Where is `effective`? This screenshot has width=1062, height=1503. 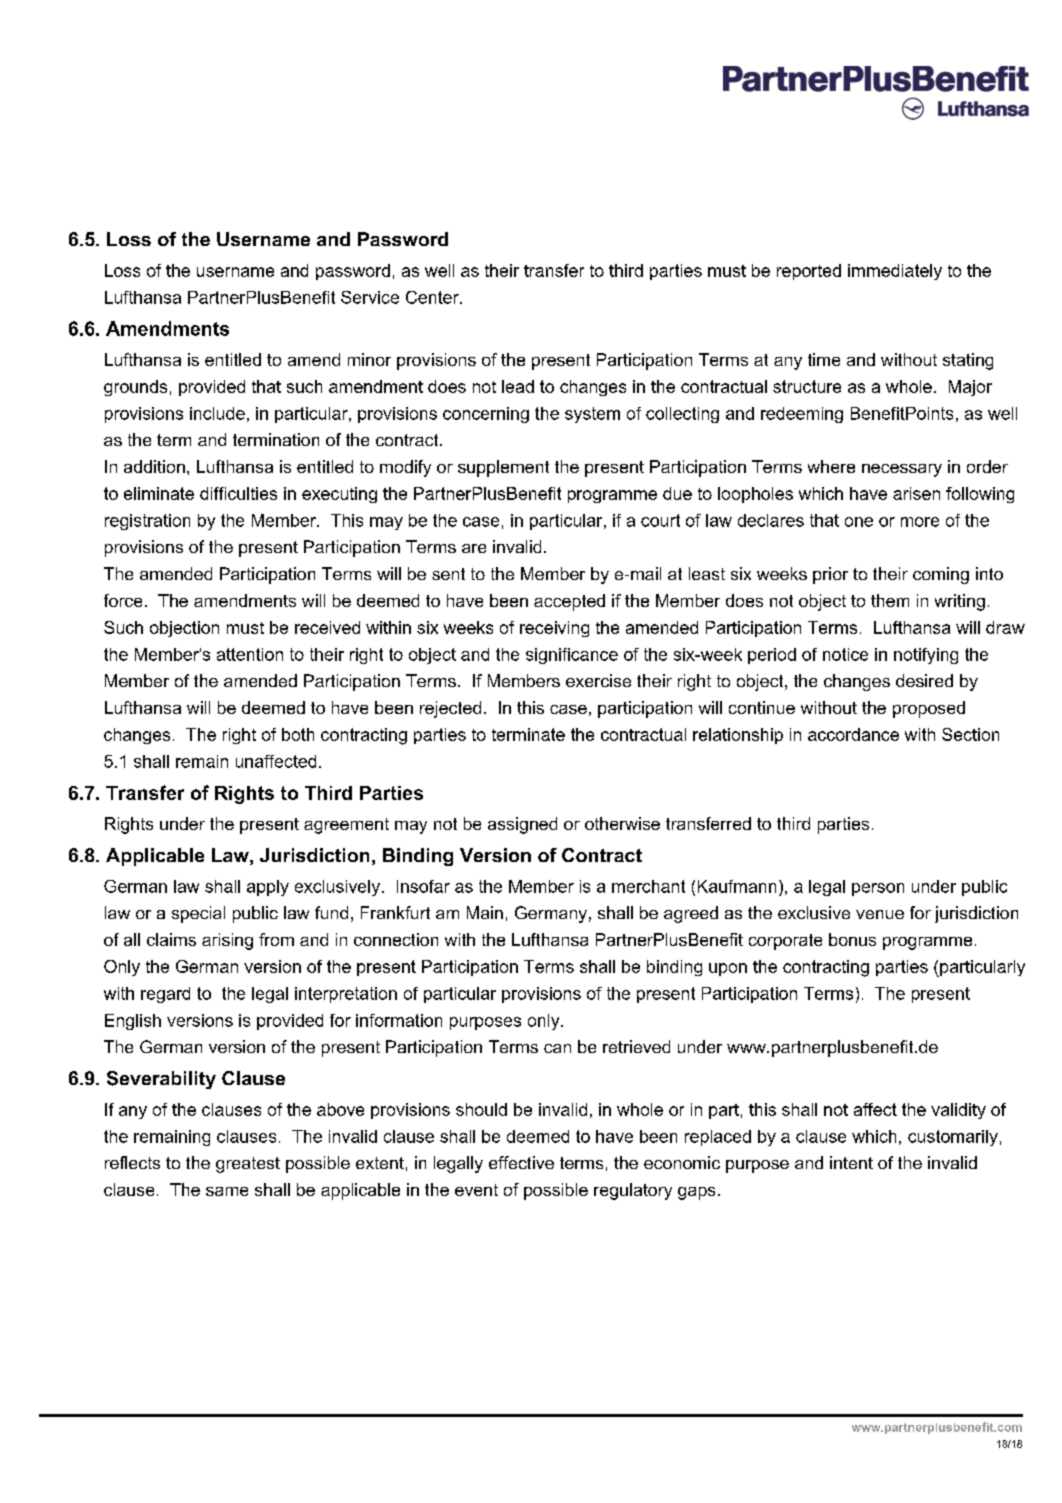 effective is located at coordinates (521, 1162).
